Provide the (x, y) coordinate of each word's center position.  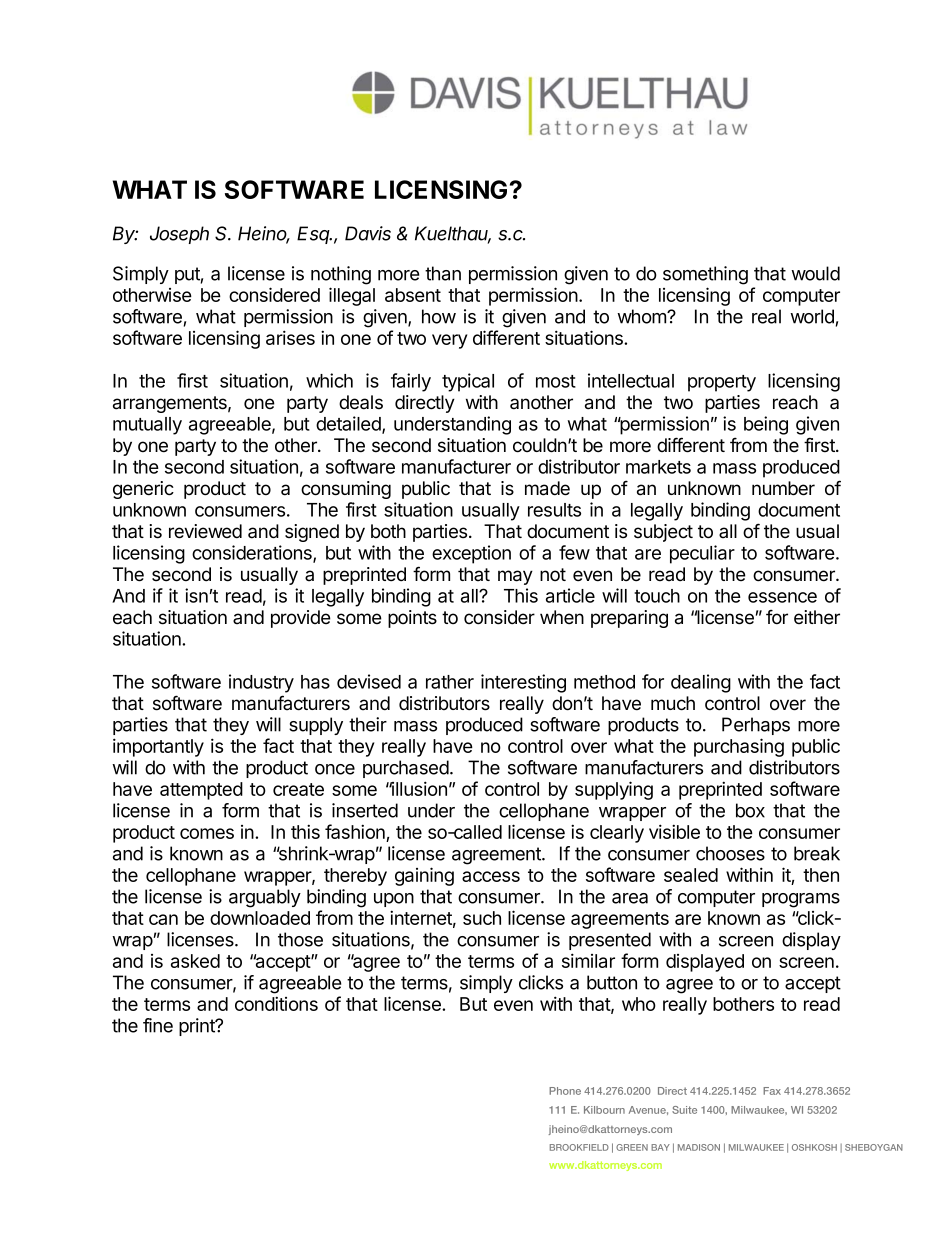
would (815, 273)
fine (158, 1025)
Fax (772, 1091)
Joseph (179, 235)
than (443, 273)
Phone (565, 1091)
